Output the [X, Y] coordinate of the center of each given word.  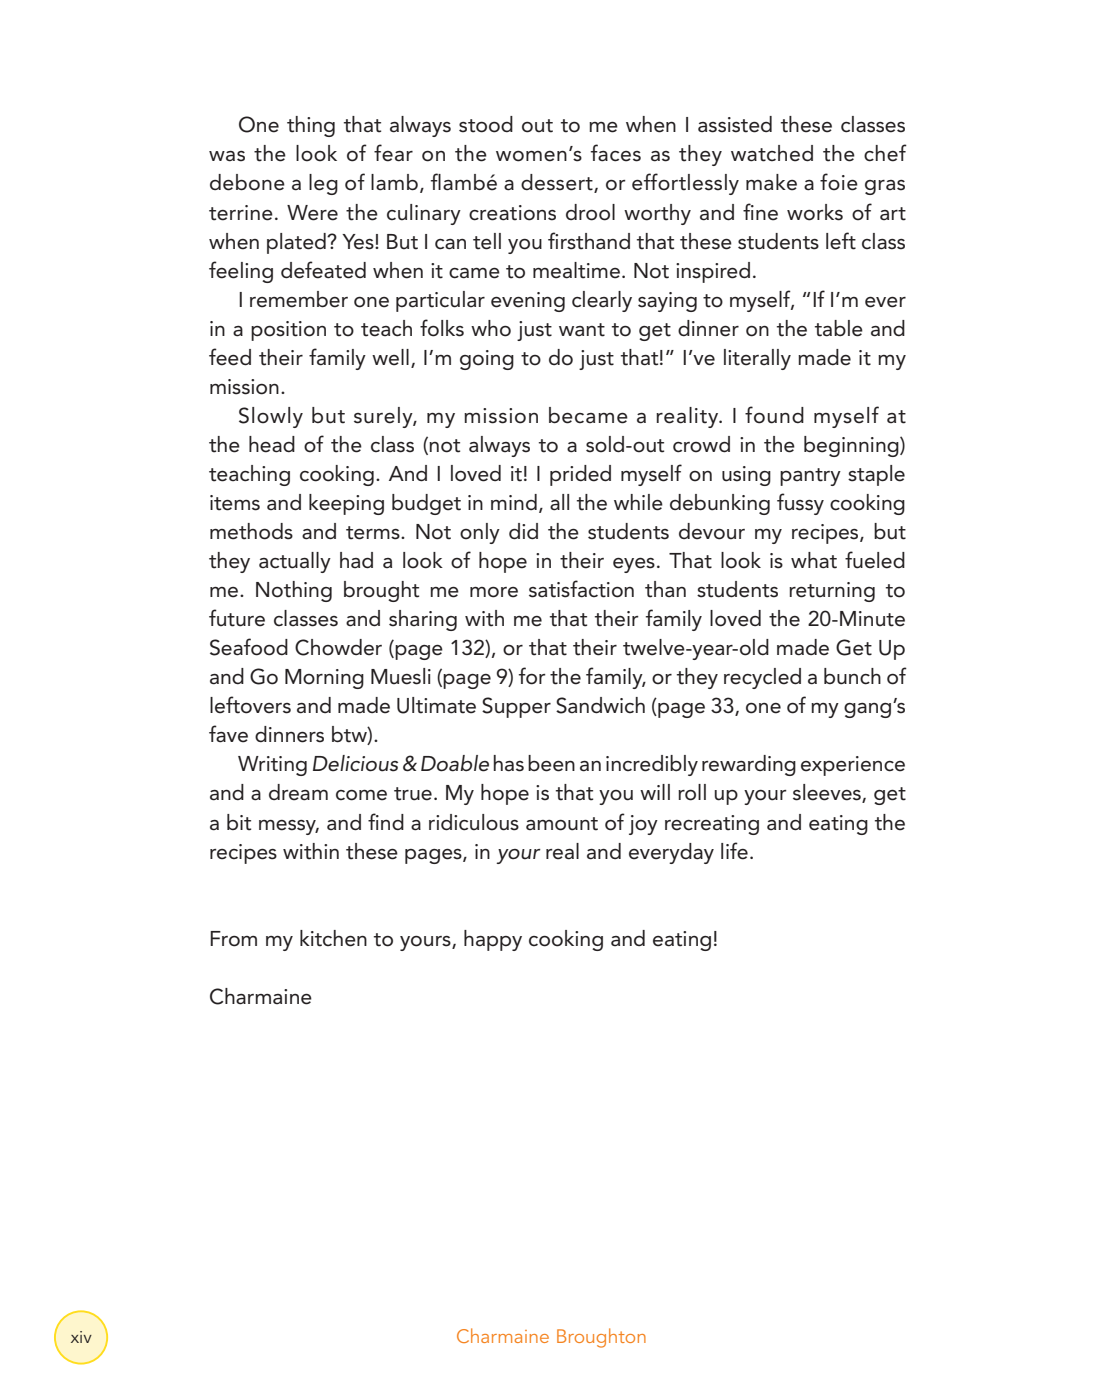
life [734, 851]
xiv [81, 1337]
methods [251, 531]
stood [486, 124]
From [233, 939]
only [480, 533]
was [227, 156]
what [814, 560]
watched [772, 153]
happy [493, 940]
